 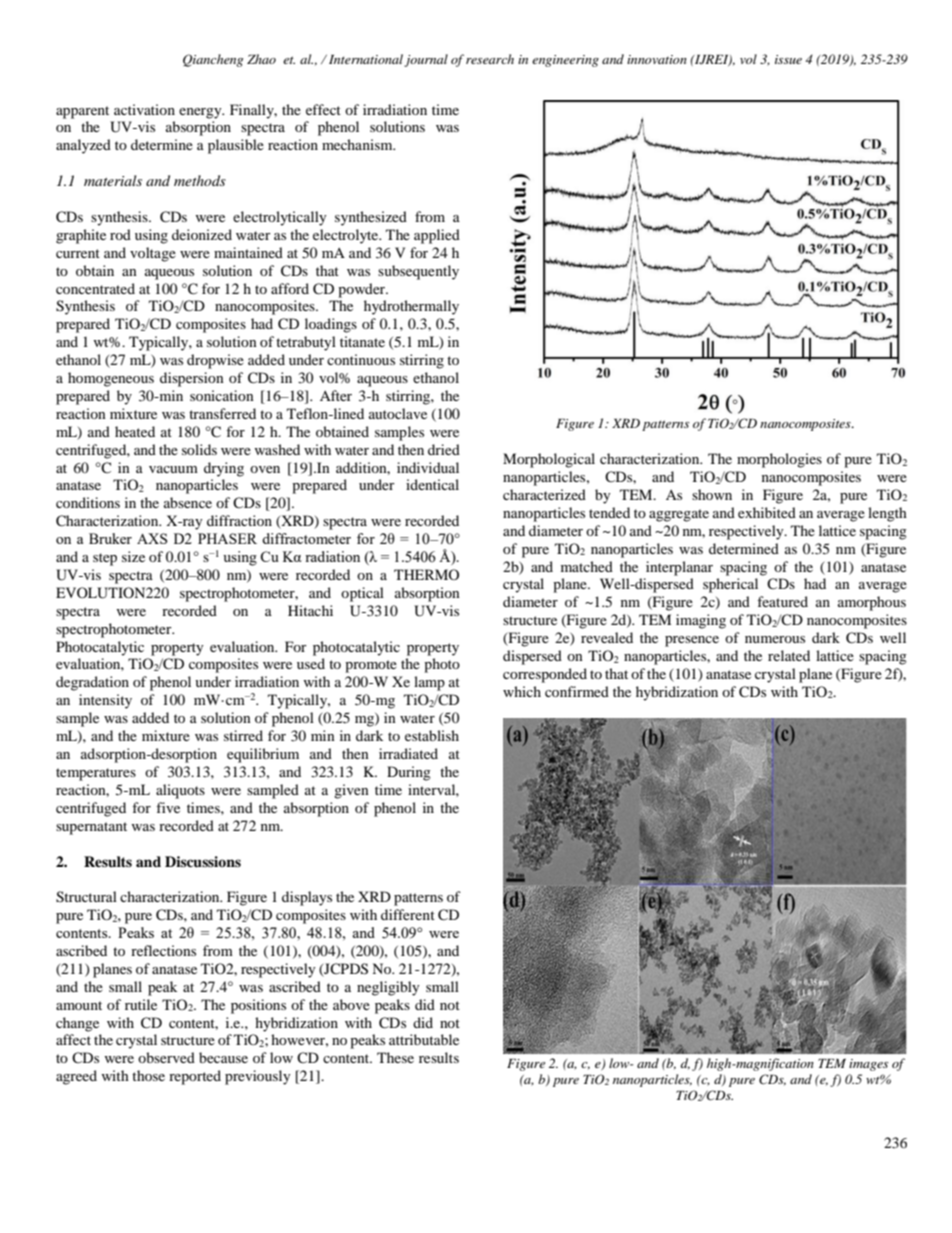 What do you see at coordinates (788, 59) in the document?
I see `issue` at bounding box center [788, 59].
